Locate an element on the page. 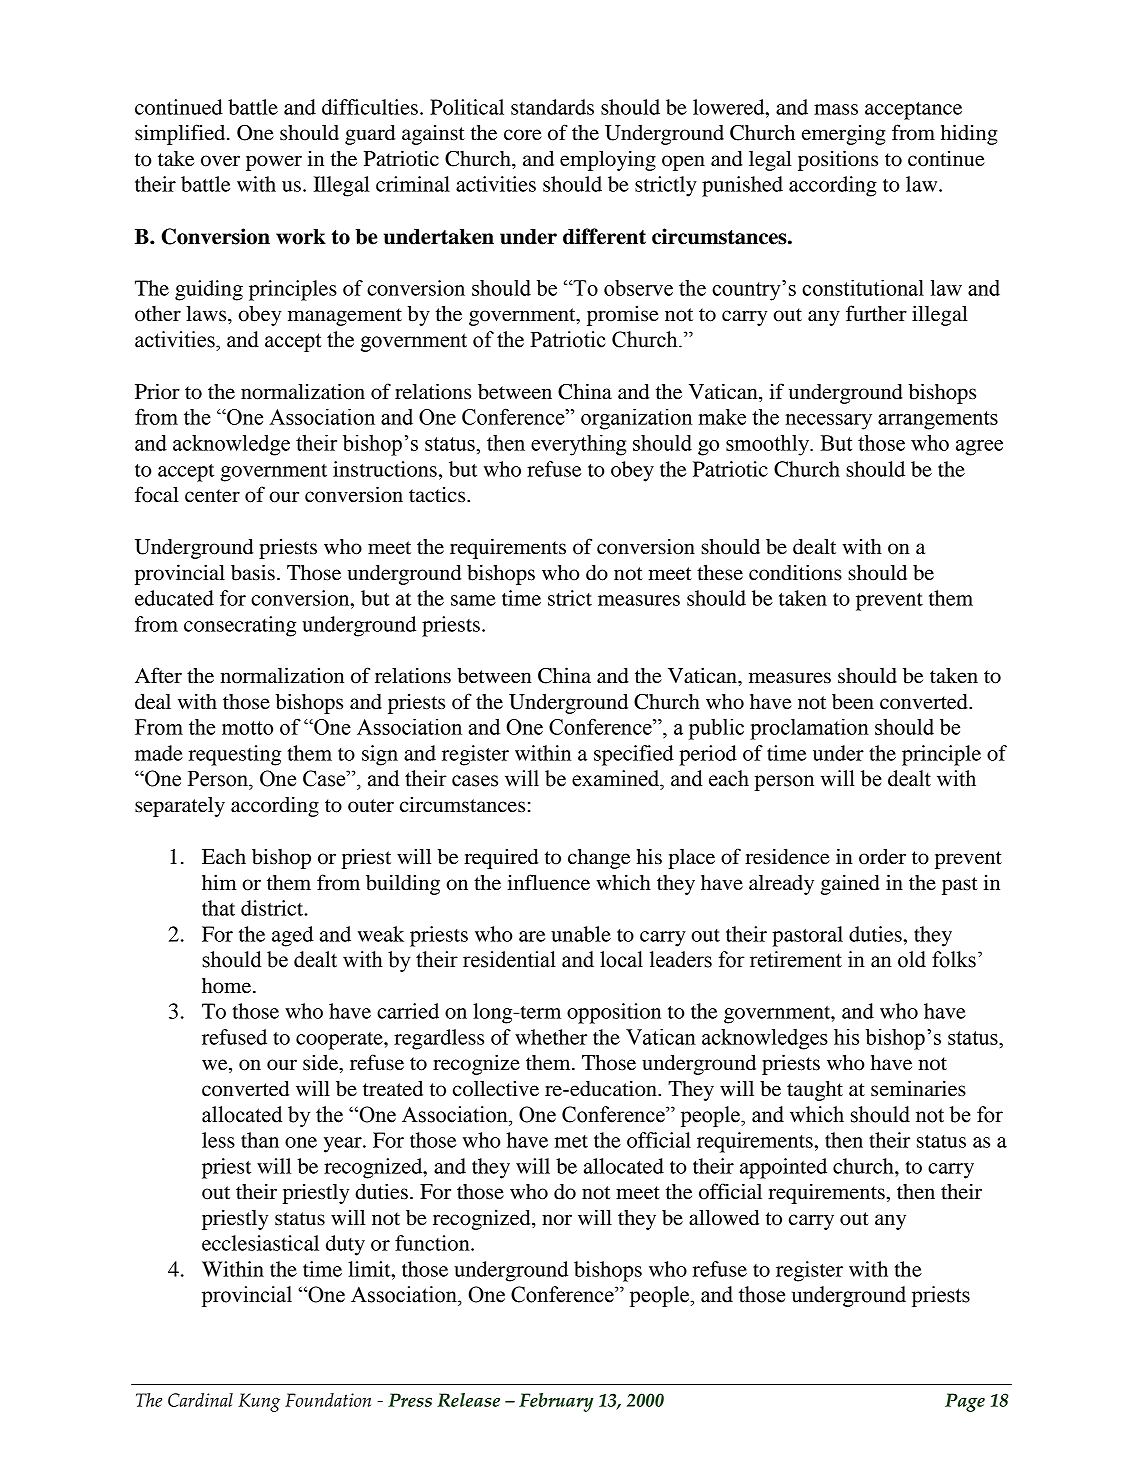 The image size is (1143, 1479). whether is located at coordinates (551, 1037).
